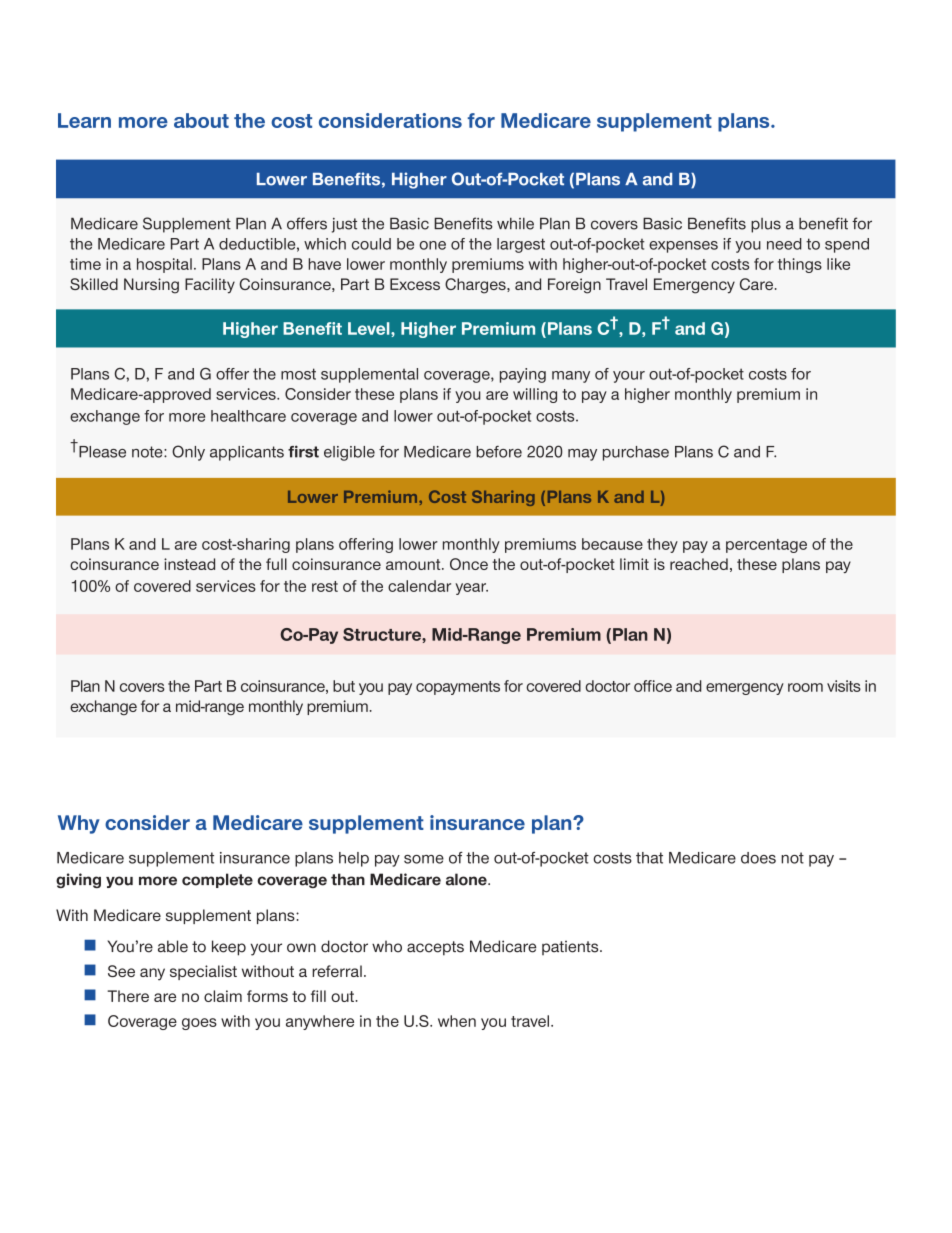  I want to click on instead, so click(189, 564).
